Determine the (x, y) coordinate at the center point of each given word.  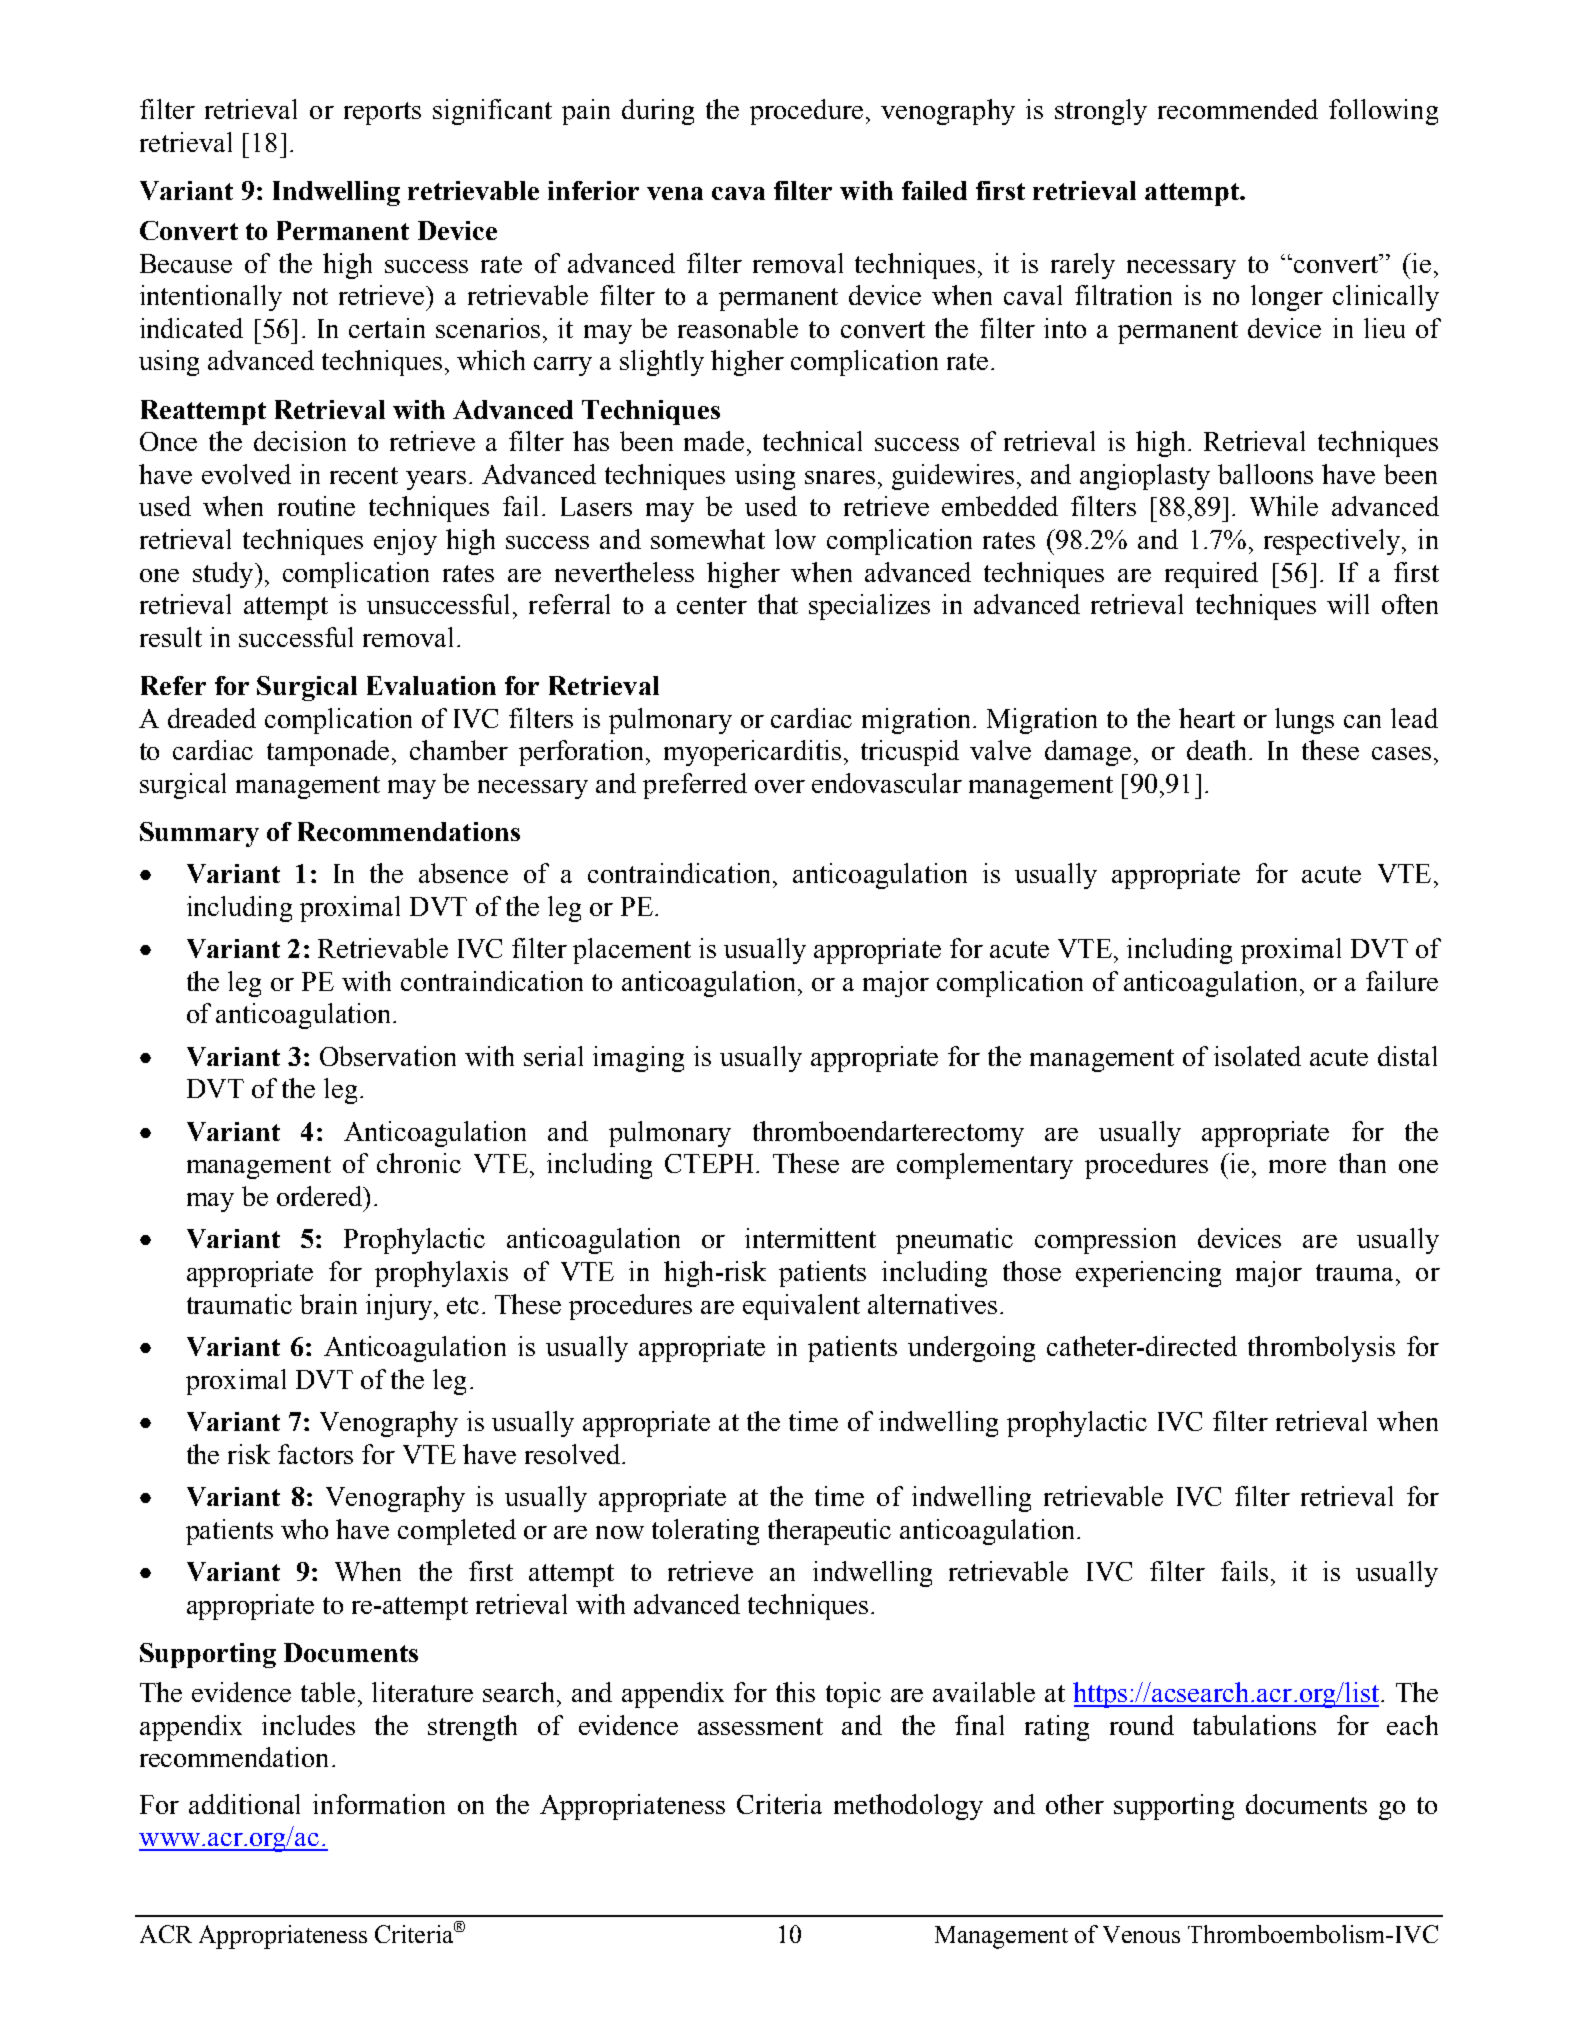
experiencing (1148, 1274)
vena (675, 193)
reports (382, 113)
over (780, 786)
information (379, 1804)
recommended (1238, 109)
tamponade (330, 753)
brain (328, 1304)
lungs (1304, 721)
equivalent (801, 1307)
